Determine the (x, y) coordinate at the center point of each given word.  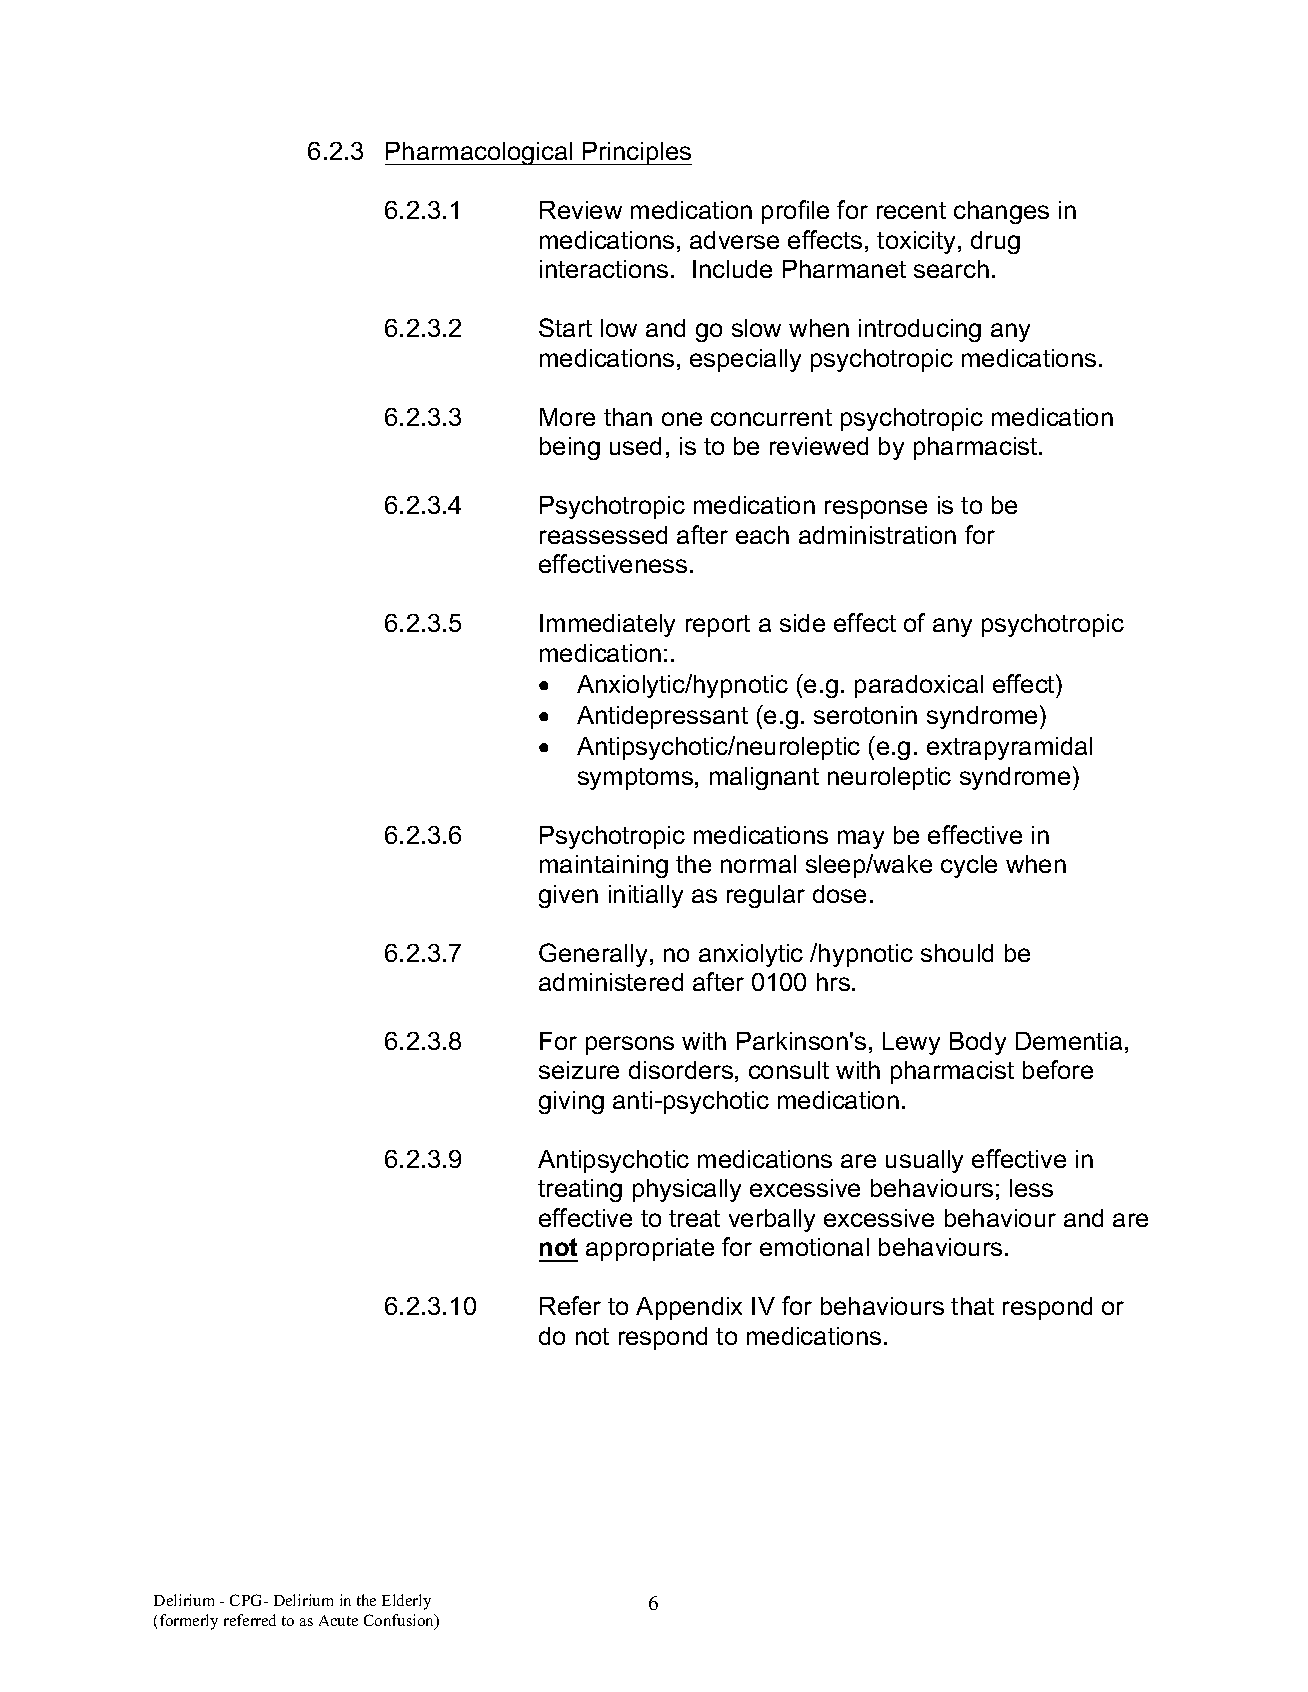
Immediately (607, 625)
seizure (579, 1070)
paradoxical (919, 686)
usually (924, 1161)
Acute (338, 1620)
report (718, 626)
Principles (636, 153)
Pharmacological (480, 153)
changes (1001, 212)
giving (571, 1102)
